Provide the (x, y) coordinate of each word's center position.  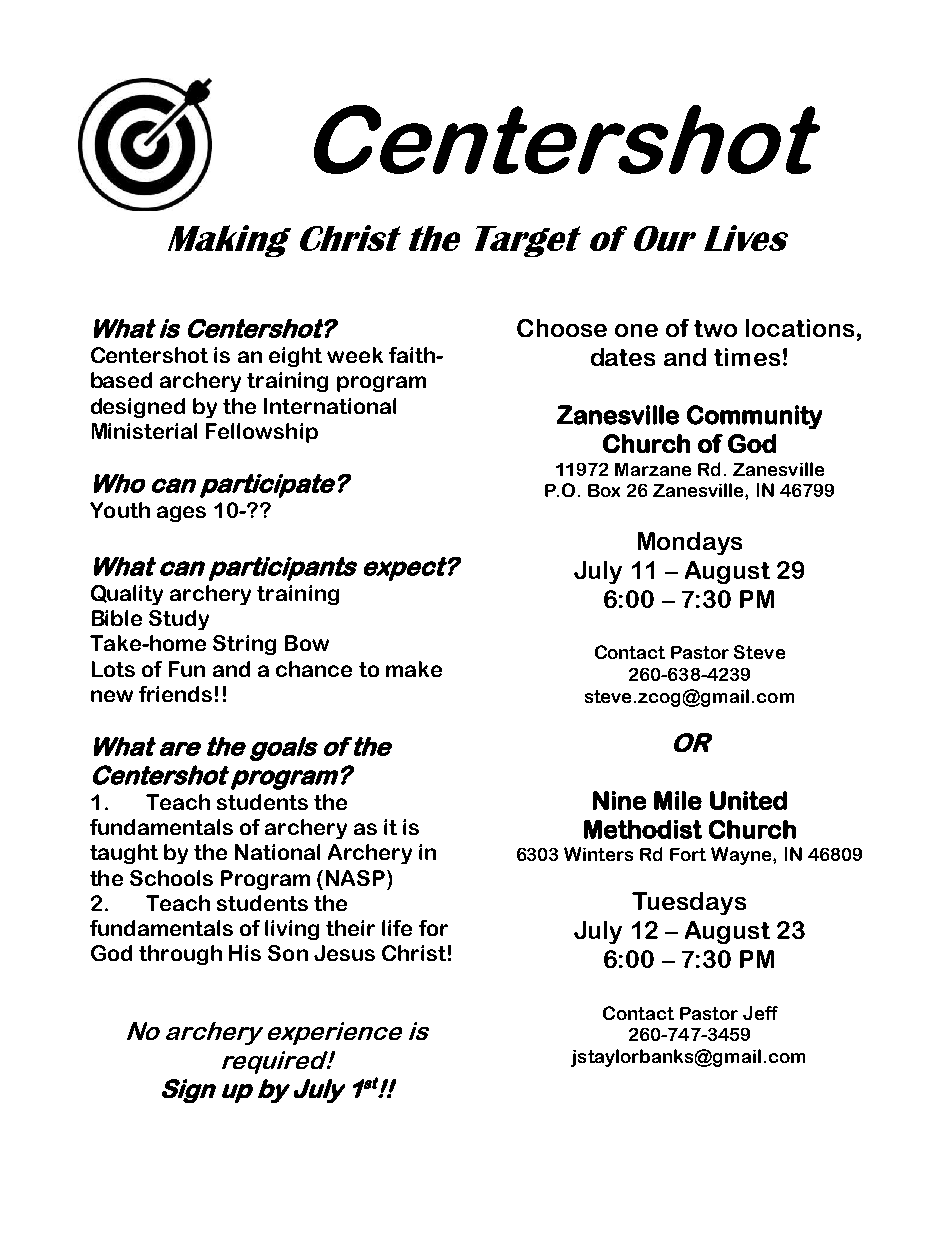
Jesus (344, 953)
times (747, 357)
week (355, 355)
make (414, 669)
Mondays (690, 543)
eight (295, 357)
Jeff (760, 1013)
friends (175, 694)
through (180, 955)
